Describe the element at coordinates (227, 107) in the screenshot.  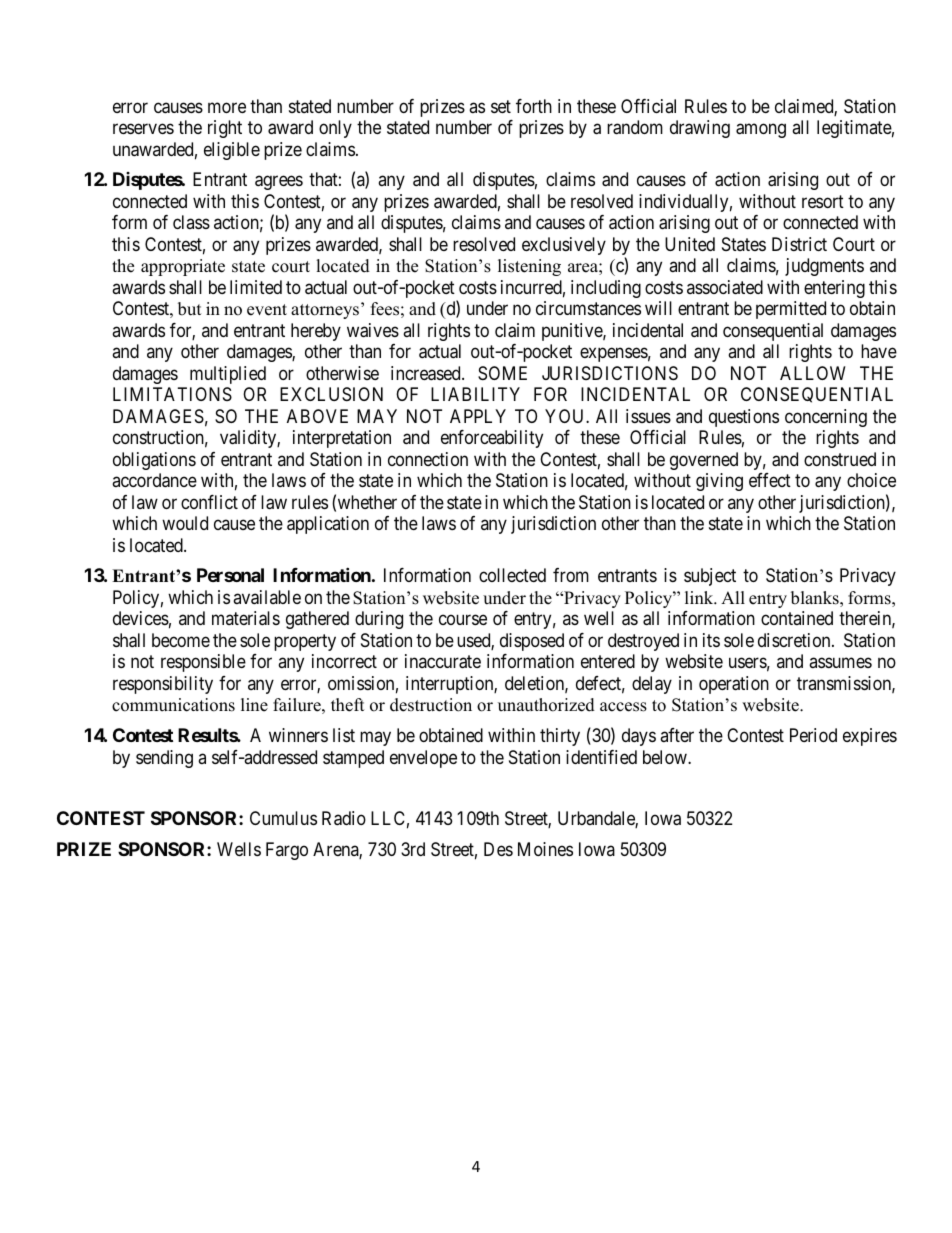
I see `more` at that location.
